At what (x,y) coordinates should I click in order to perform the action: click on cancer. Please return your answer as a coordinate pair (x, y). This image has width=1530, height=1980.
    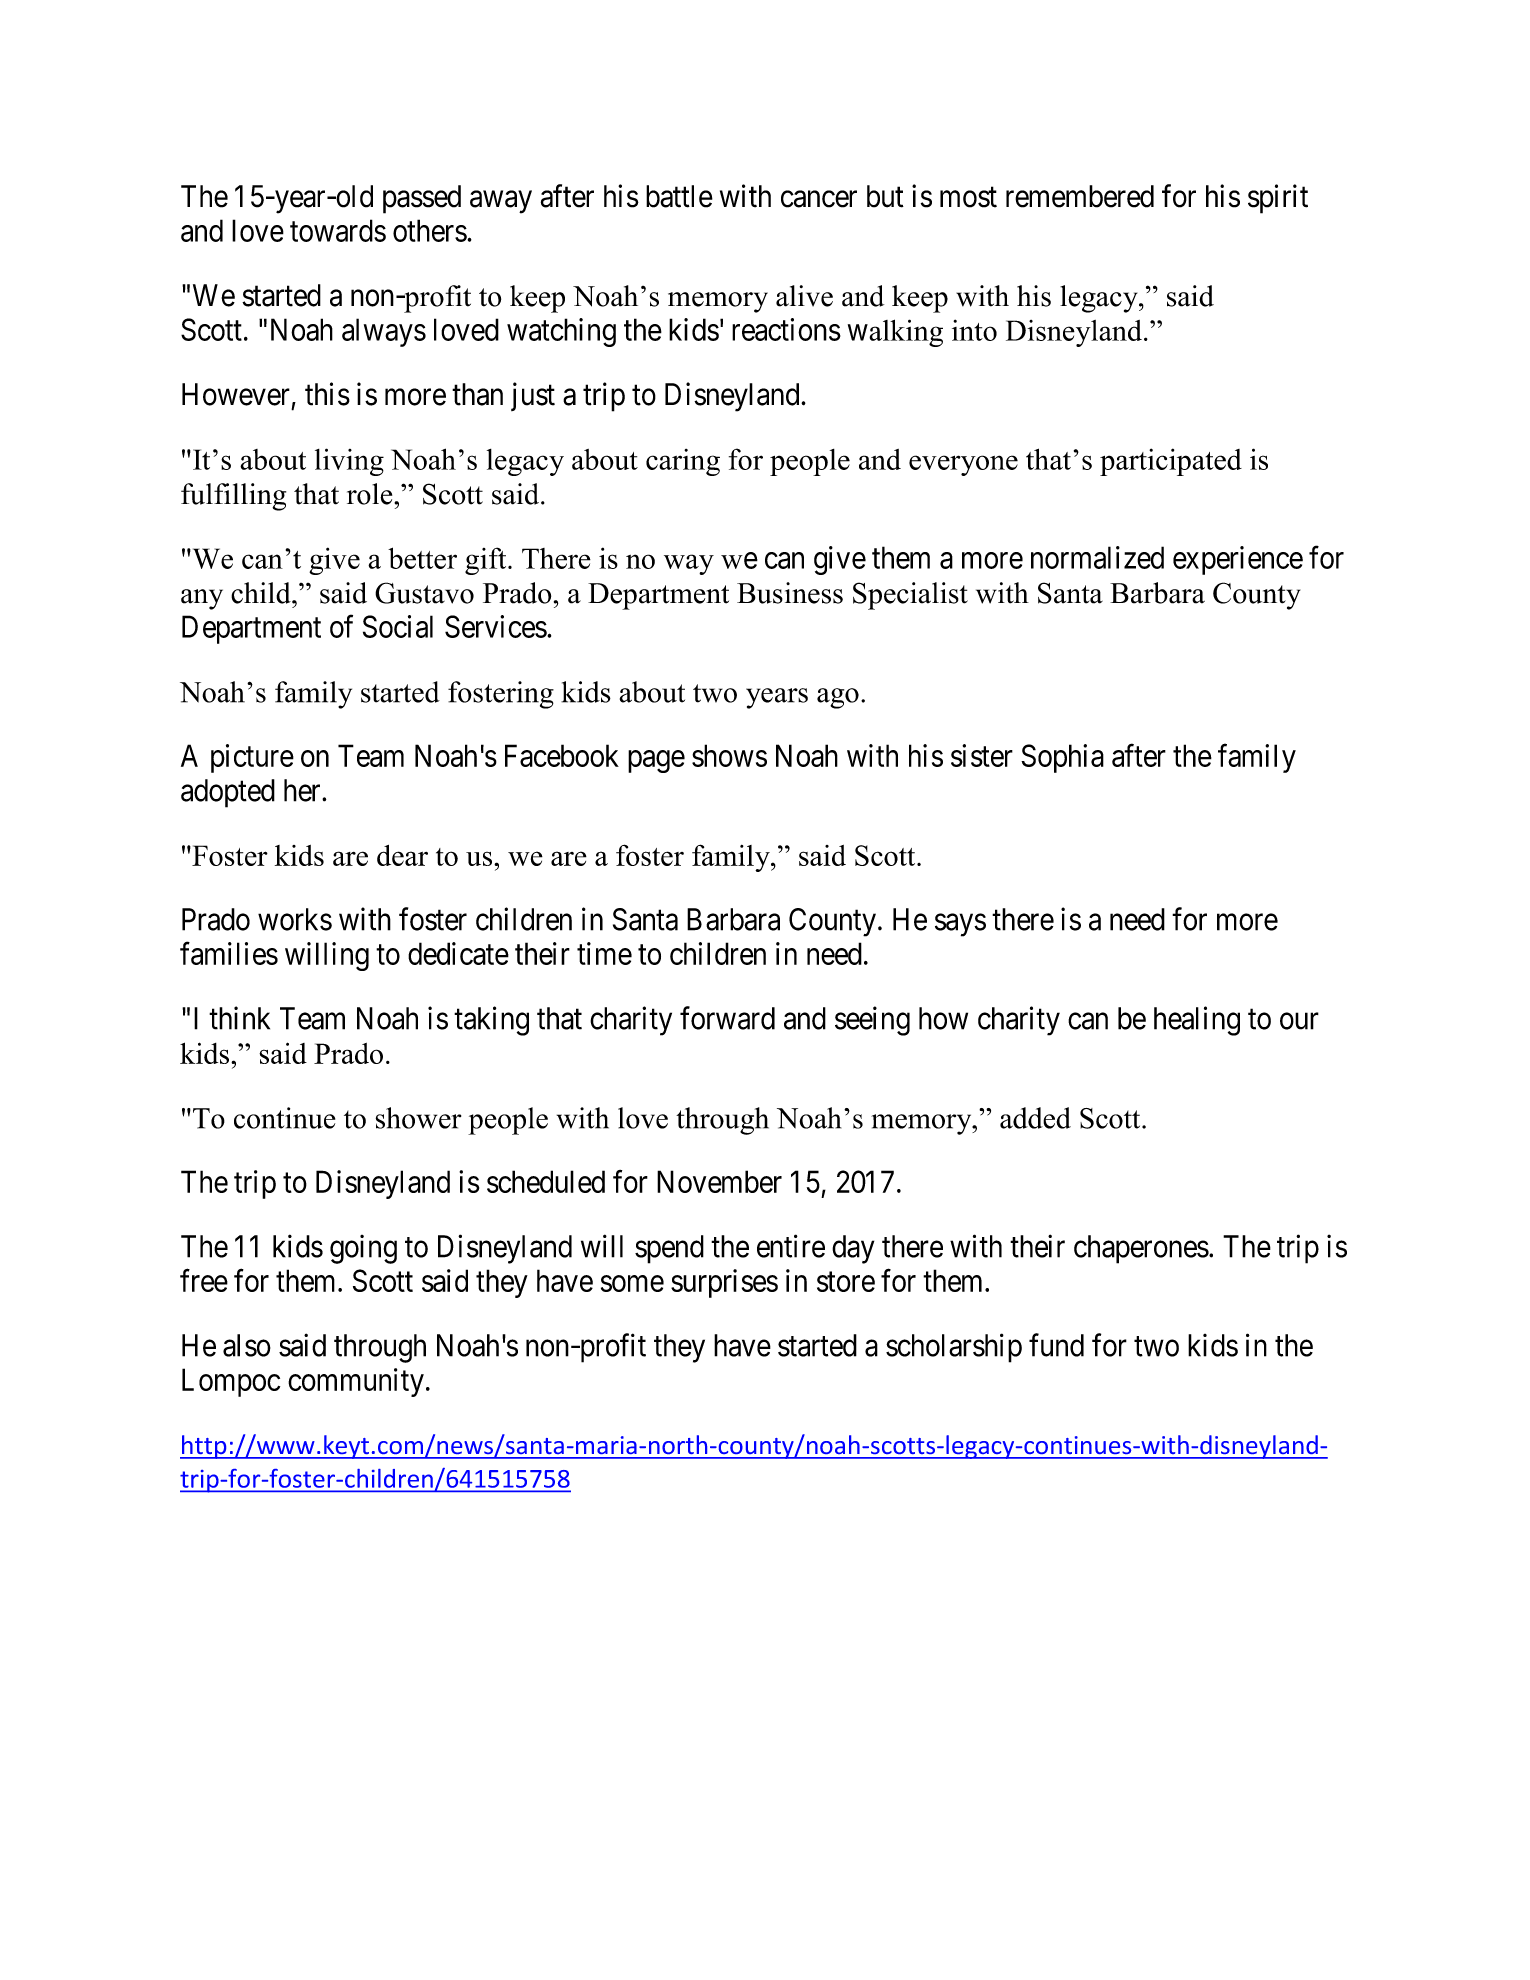
    Looking at the image, I should click on (819, 199).
